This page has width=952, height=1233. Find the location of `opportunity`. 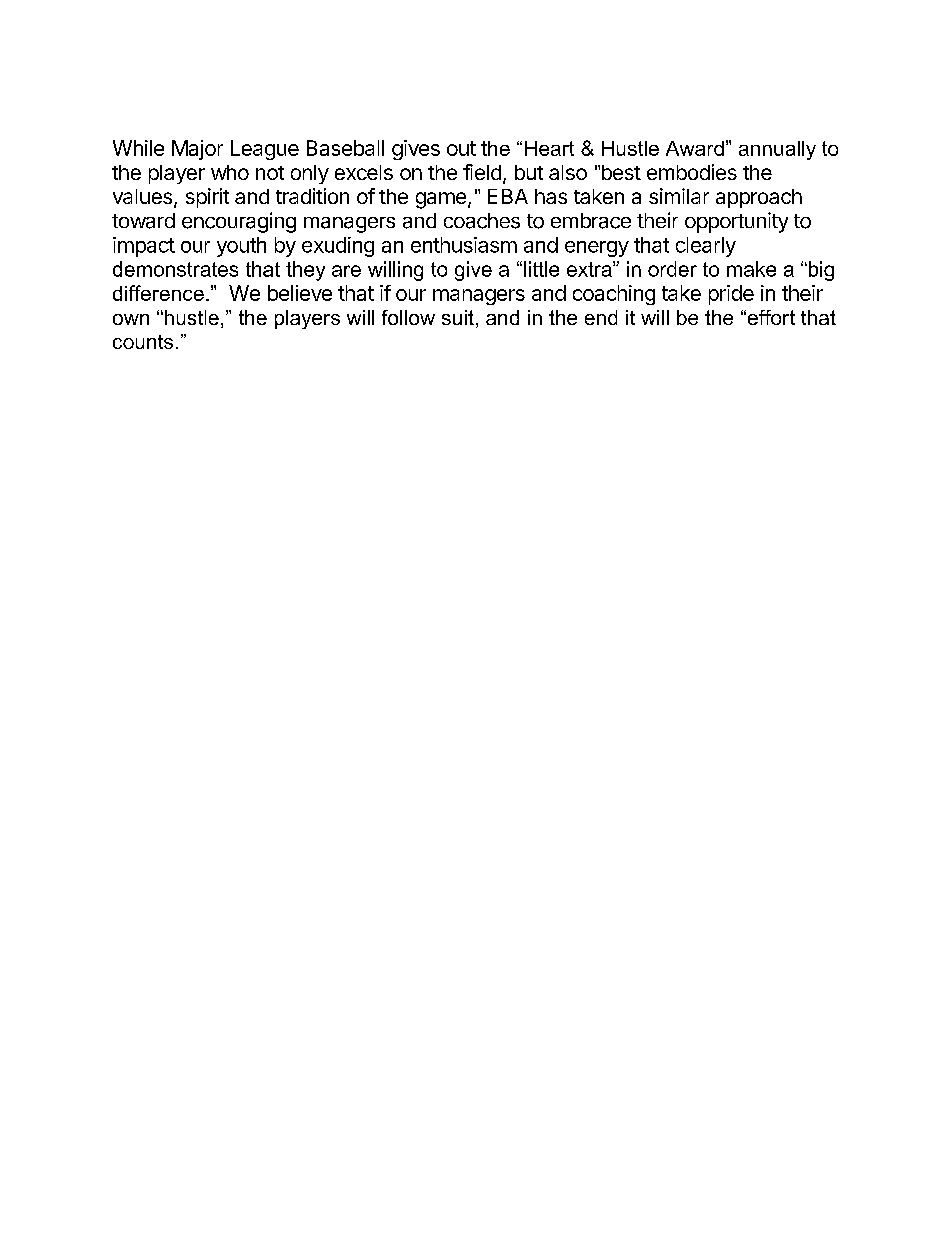

opportunity is located at coordinates (736, 222).
